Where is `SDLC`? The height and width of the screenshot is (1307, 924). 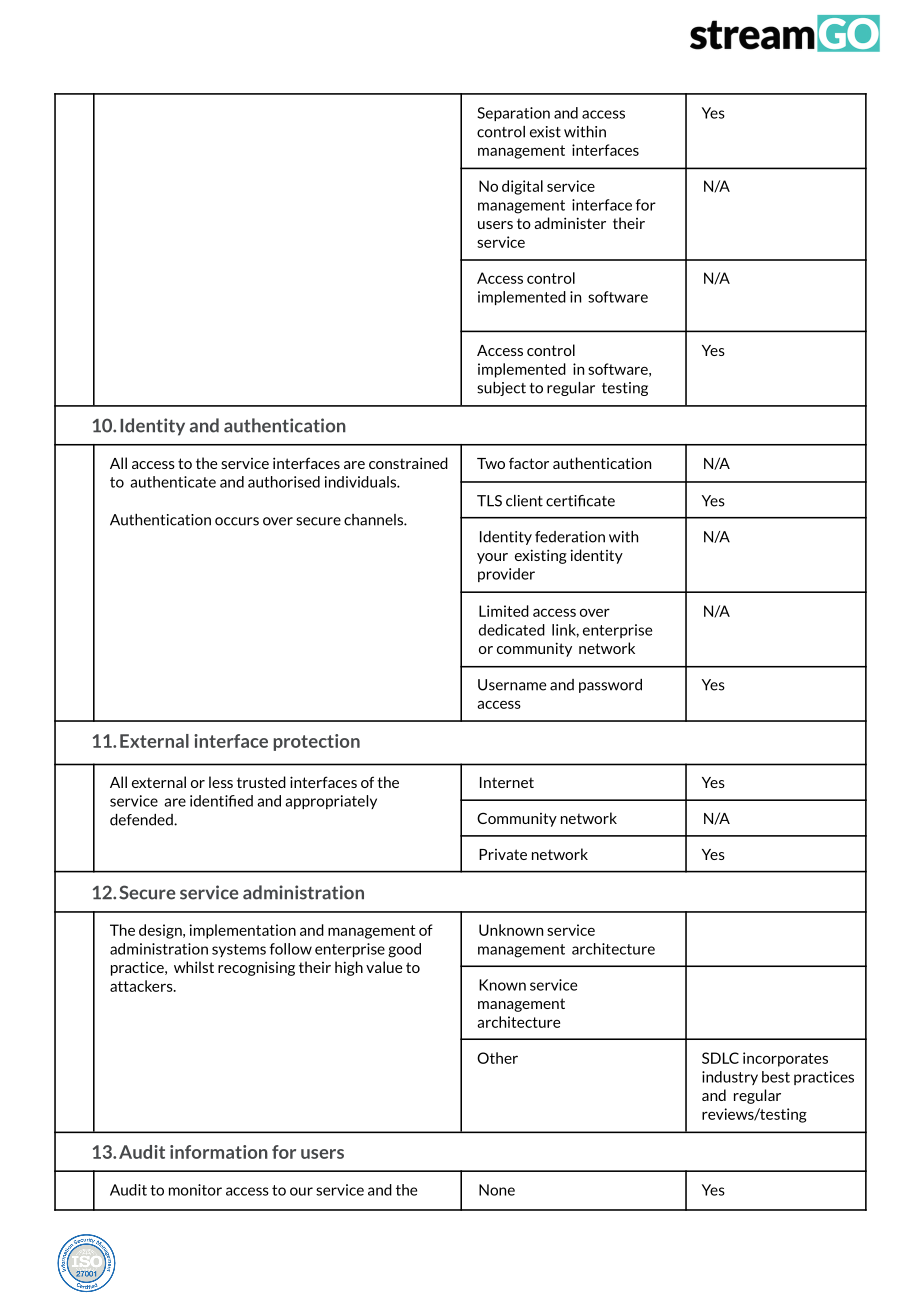
SDLC is located at coordinates (720, 1058).
